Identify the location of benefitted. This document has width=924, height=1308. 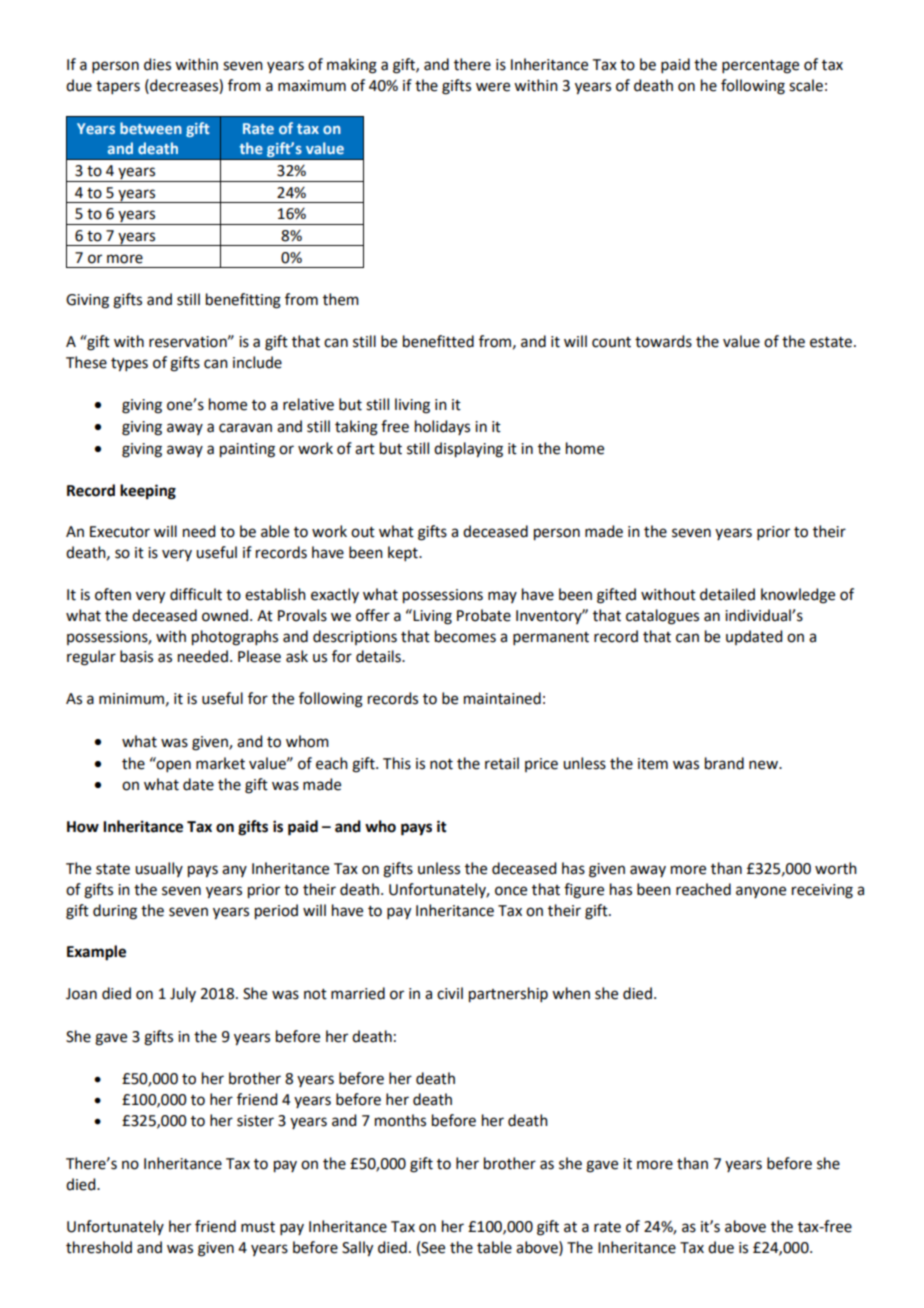
(438, 341).
